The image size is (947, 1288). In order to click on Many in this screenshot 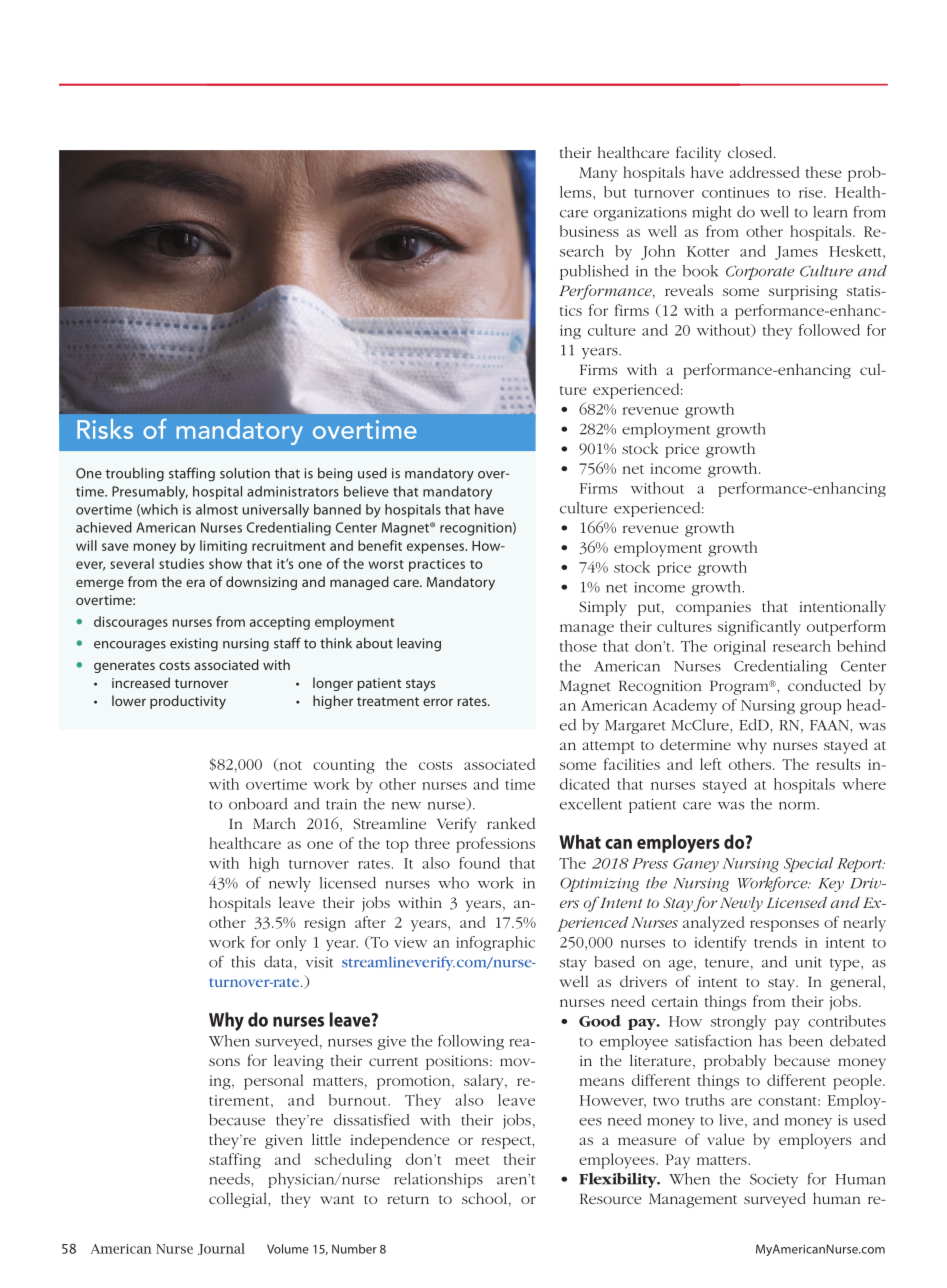, I will do `click(598, 174)`.
